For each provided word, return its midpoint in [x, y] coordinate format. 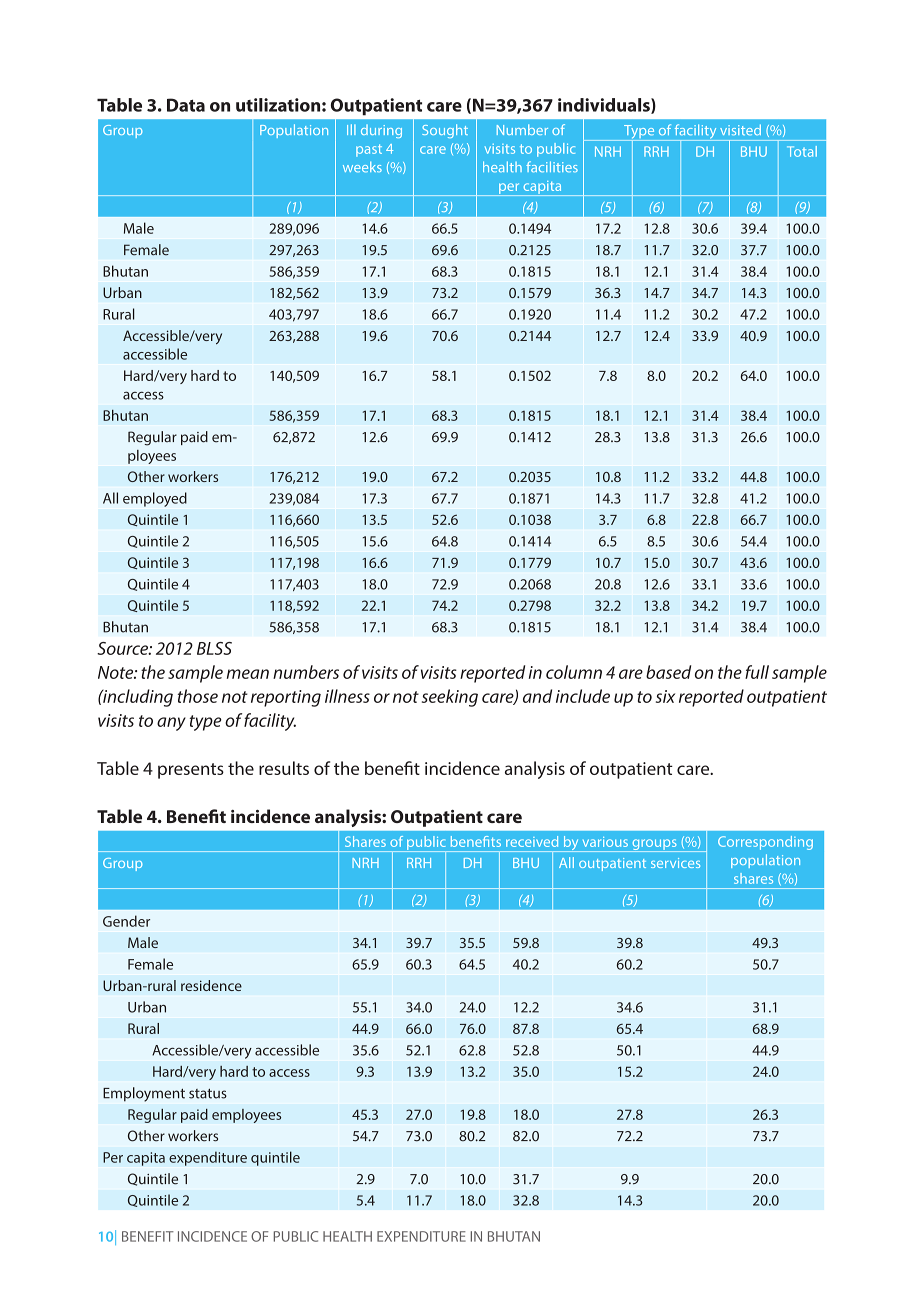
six [665, 696]
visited [740, 129]
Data [186, 105]
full [757, 672]
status [208, 1093]
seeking [450, 698]
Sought [445, 131]
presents [191, 771]
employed [155, 499]
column [574, 672]
